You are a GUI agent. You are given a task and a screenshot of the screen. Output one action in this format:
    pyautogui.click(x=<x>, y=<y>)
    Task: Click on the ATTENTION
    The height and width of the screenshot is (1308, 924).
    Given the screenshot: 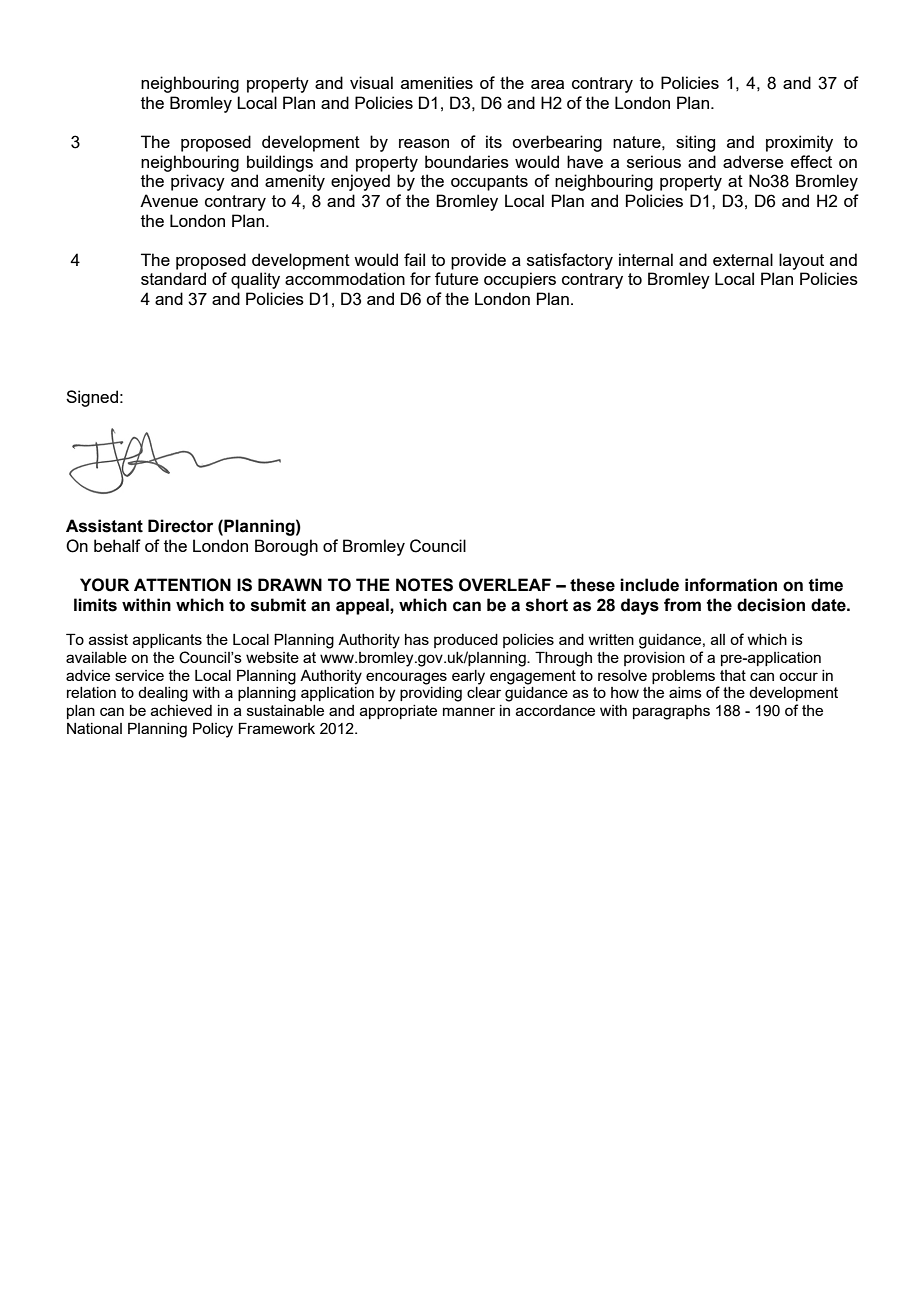 What is the action you would take?
    pyautogui.click(x=182, y=585)
